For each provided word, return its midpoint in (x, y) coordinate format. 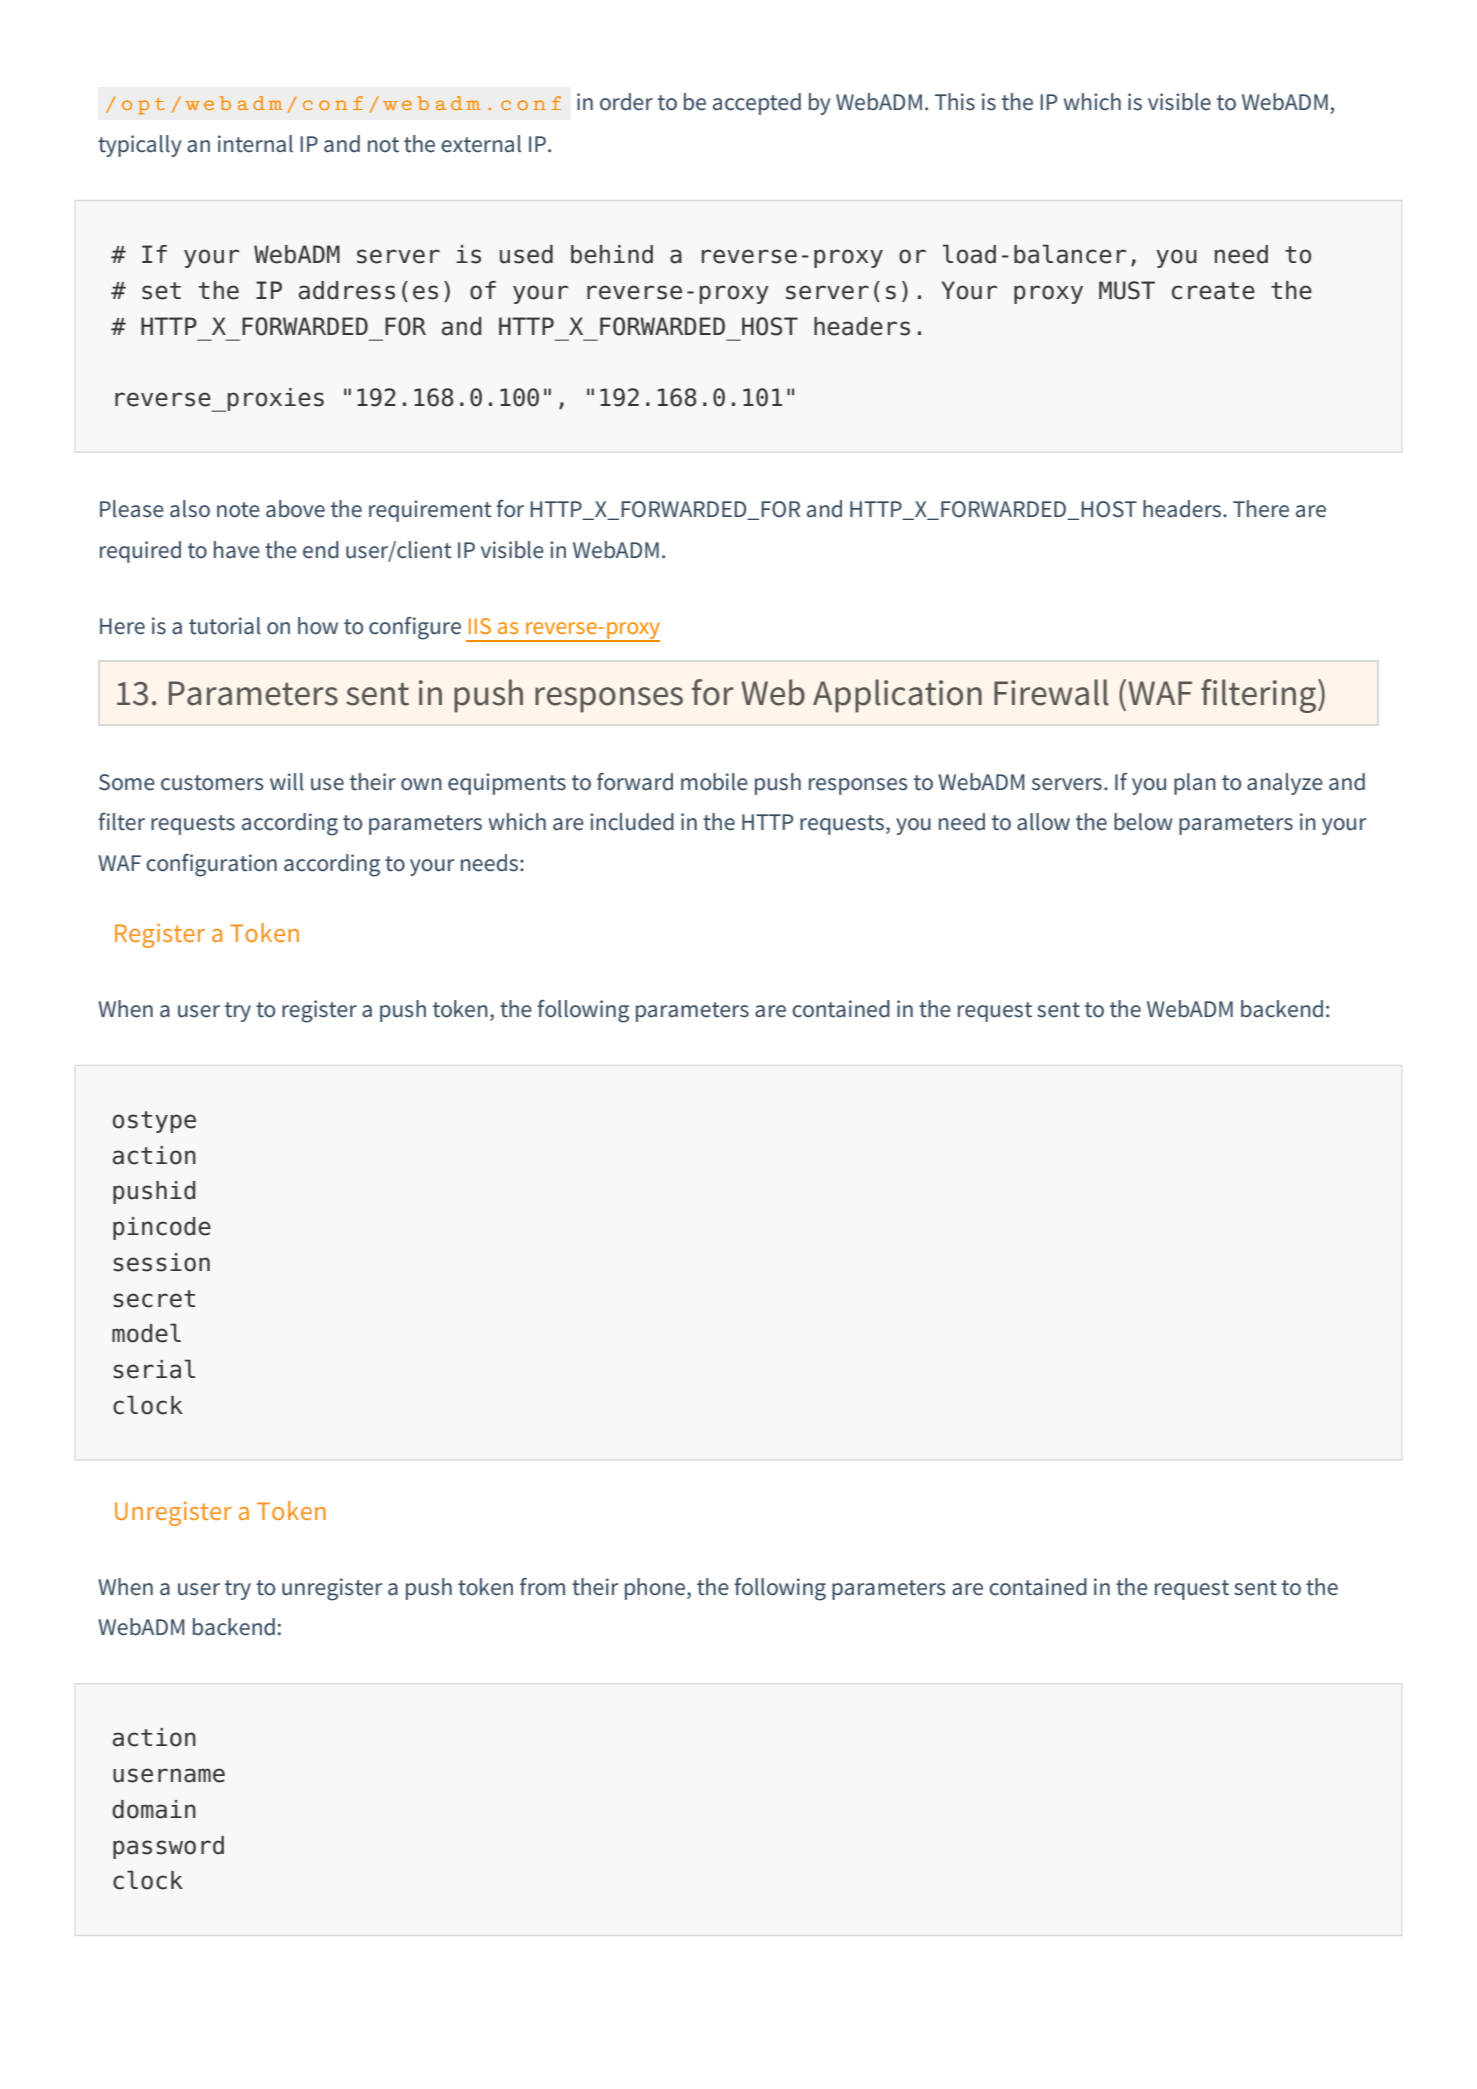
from (542, 1587)
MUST (1127, 290)
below (1143, 822)
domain (154, 1809)
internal (255, 144)
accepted (757, 104)
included (632, 822)
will (287, 782)
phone (655, 1589)
